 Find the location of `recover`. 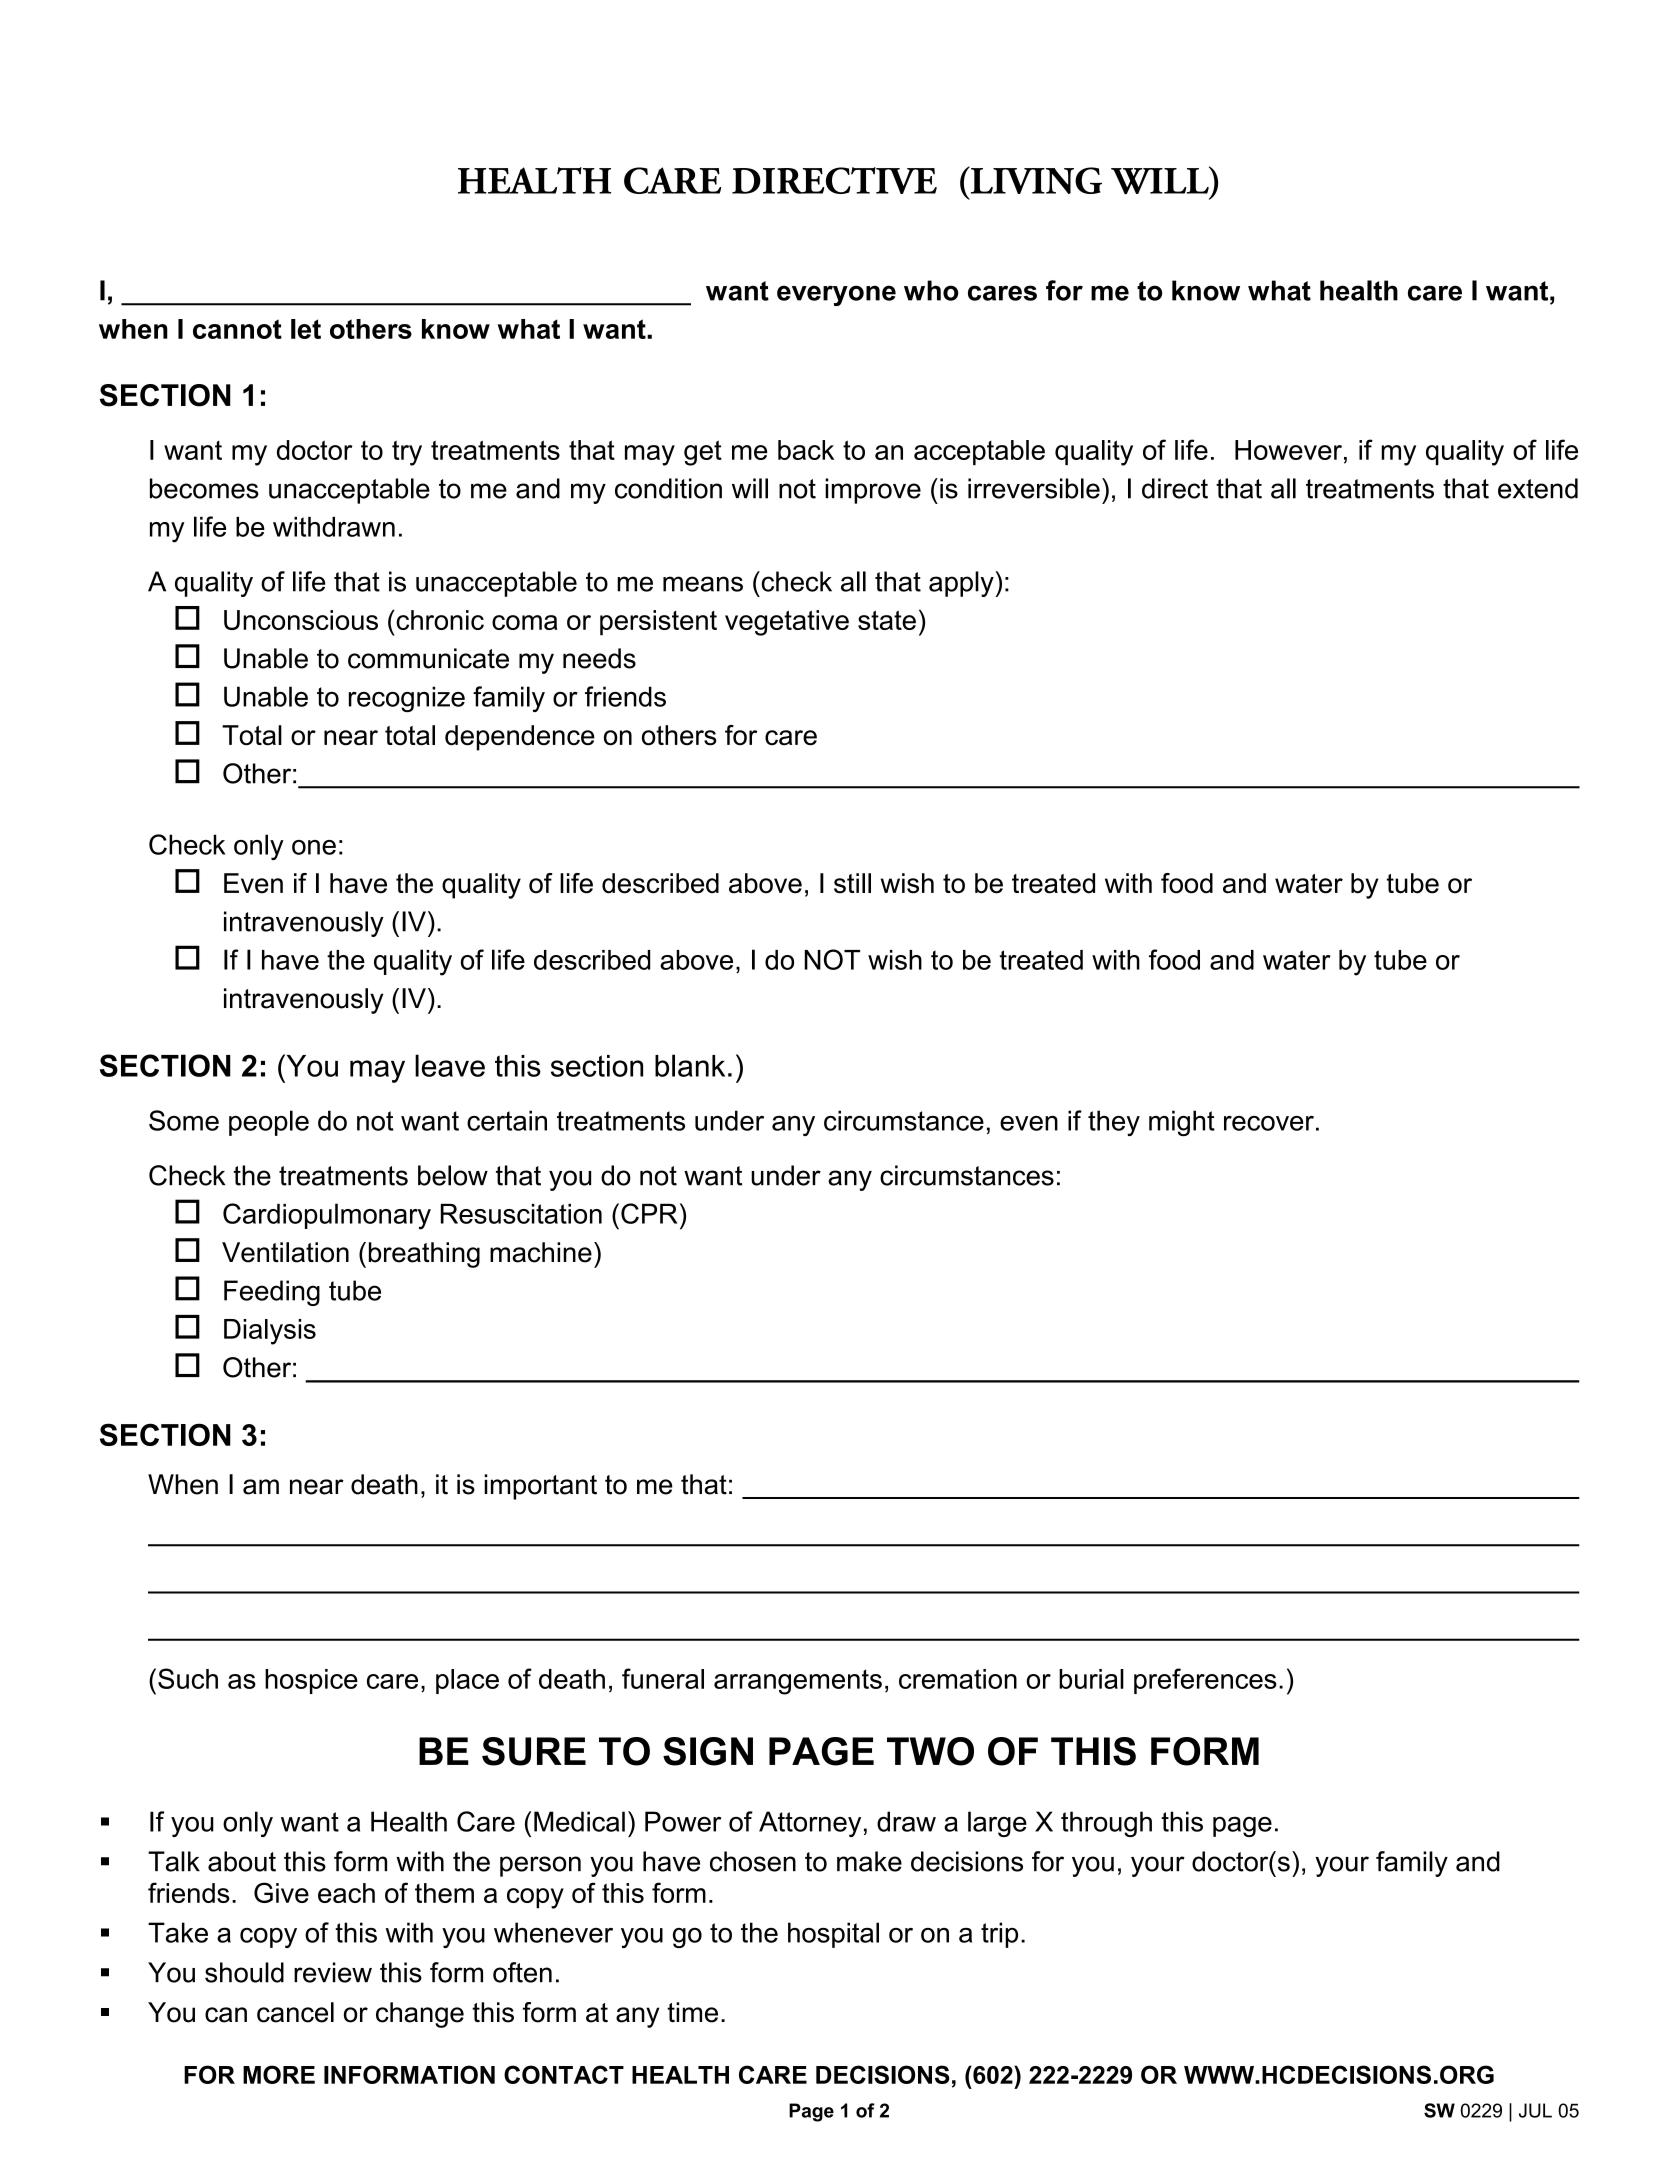

recover is located at coordinates (1269, 1123).
